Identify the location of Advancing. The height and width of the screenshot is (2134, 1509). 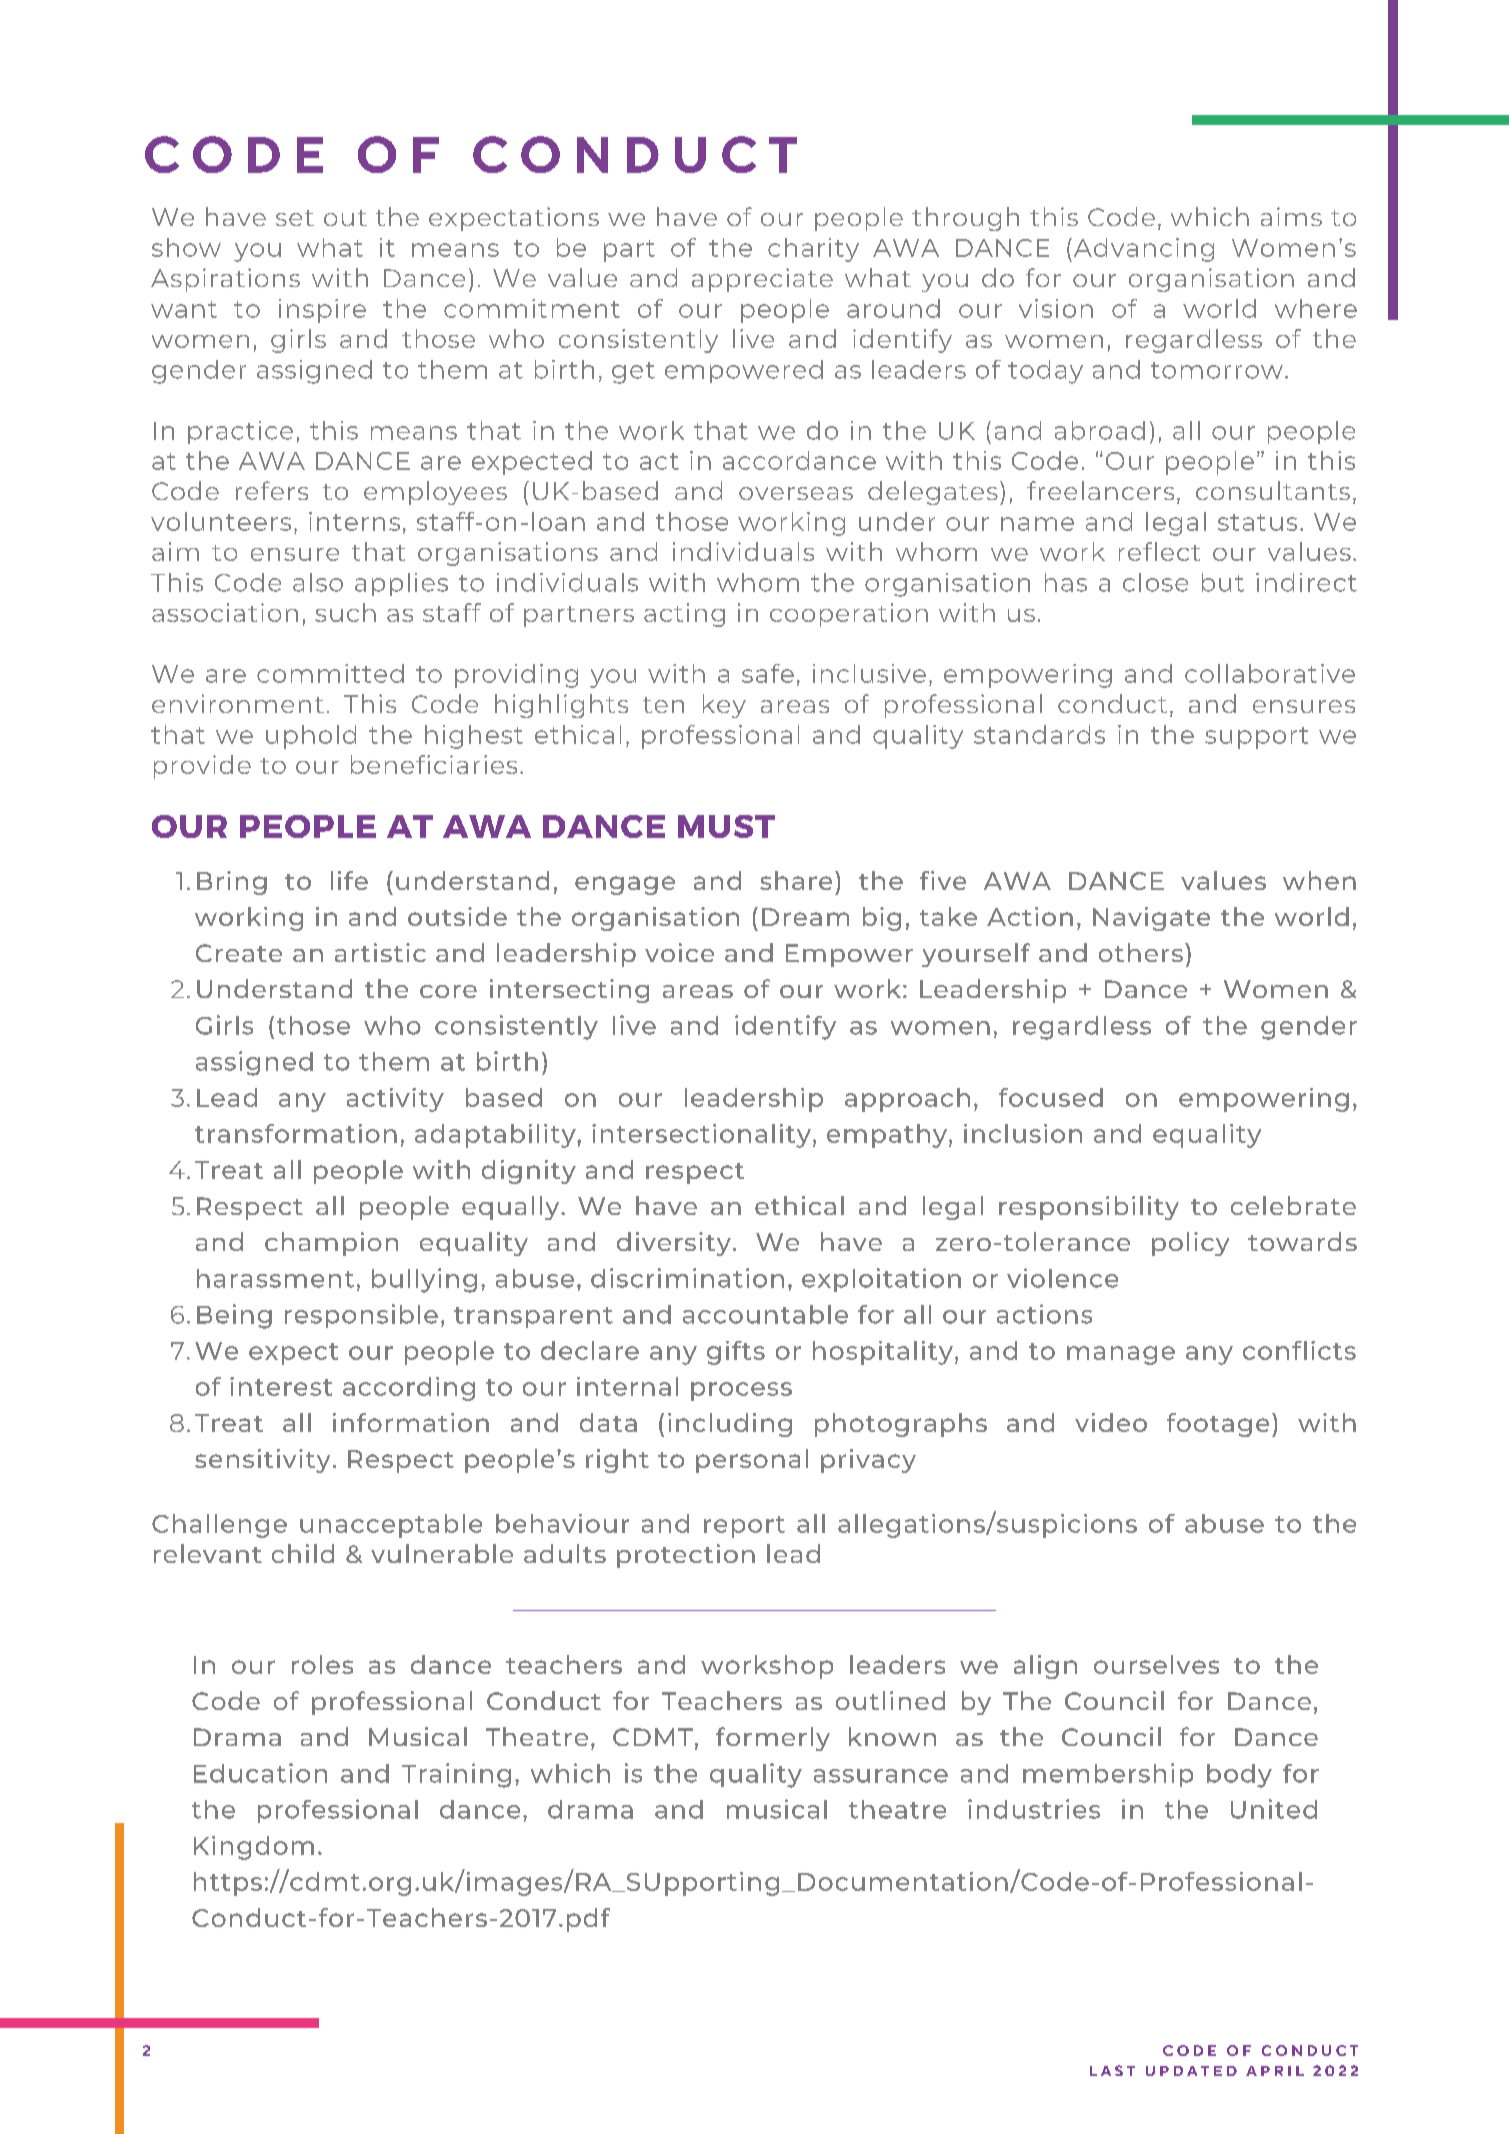
(1142, 250).
